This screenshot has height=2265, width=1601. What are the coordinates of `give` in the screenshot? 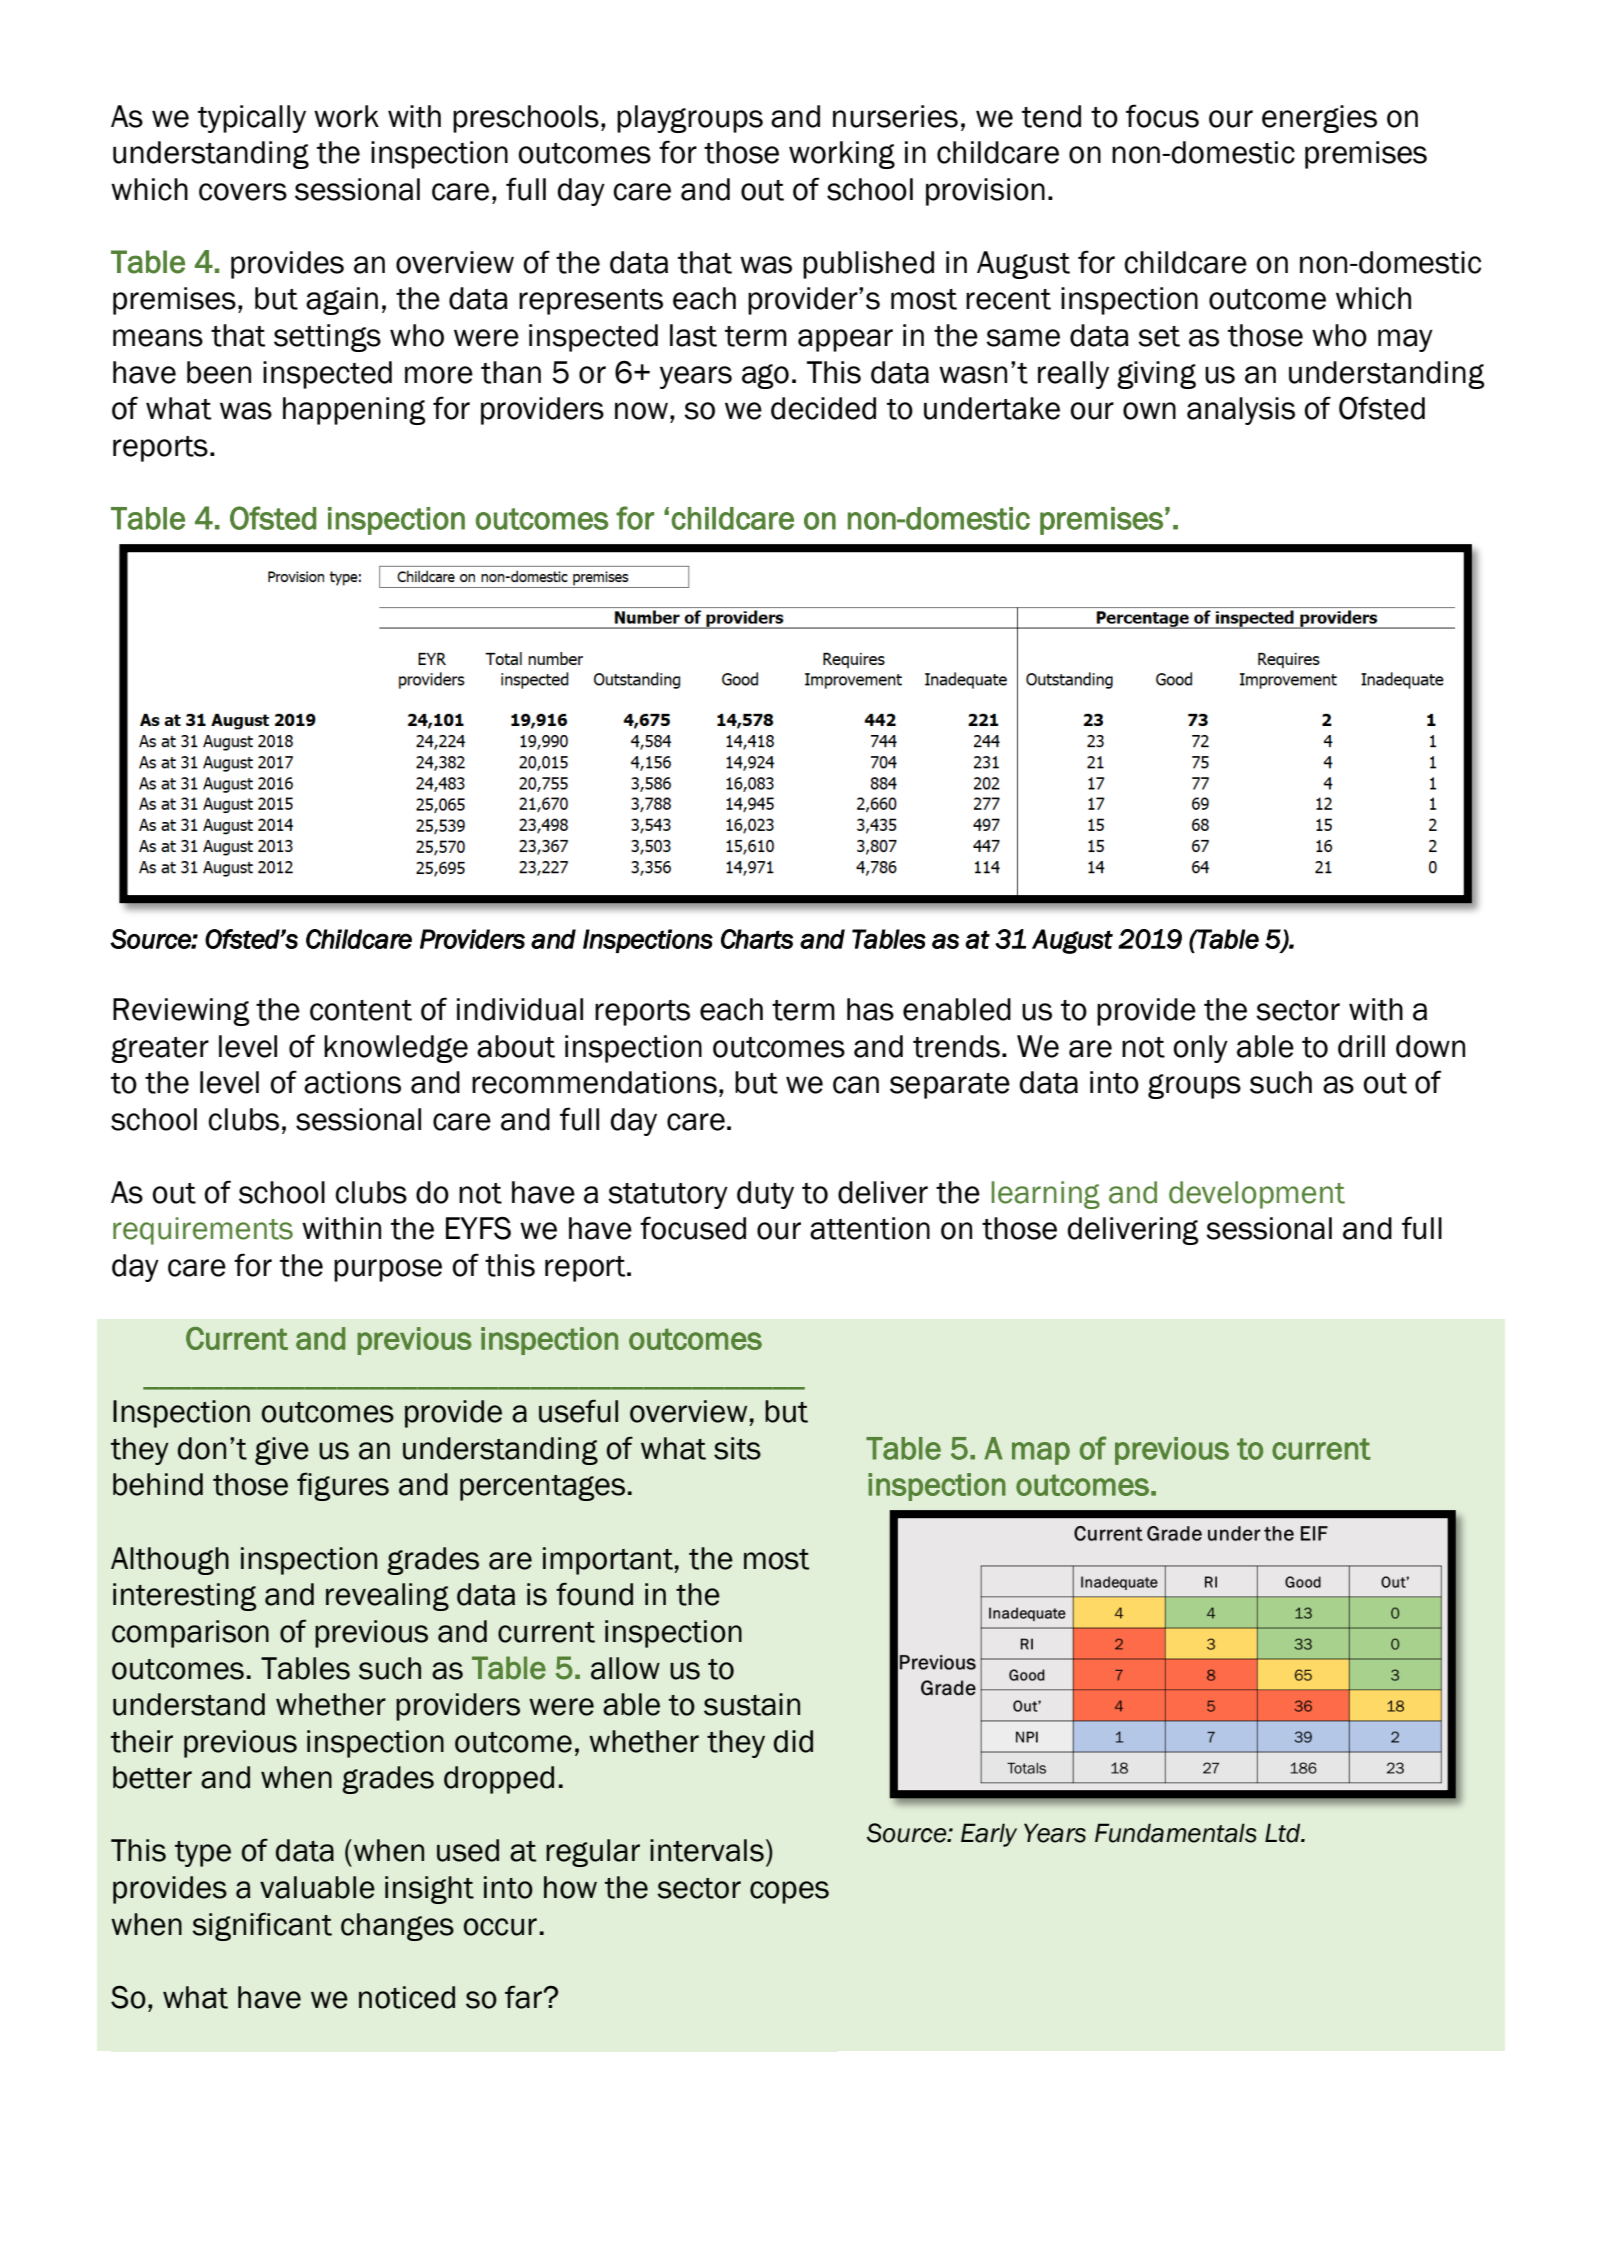 It's located at (282, 1451).
